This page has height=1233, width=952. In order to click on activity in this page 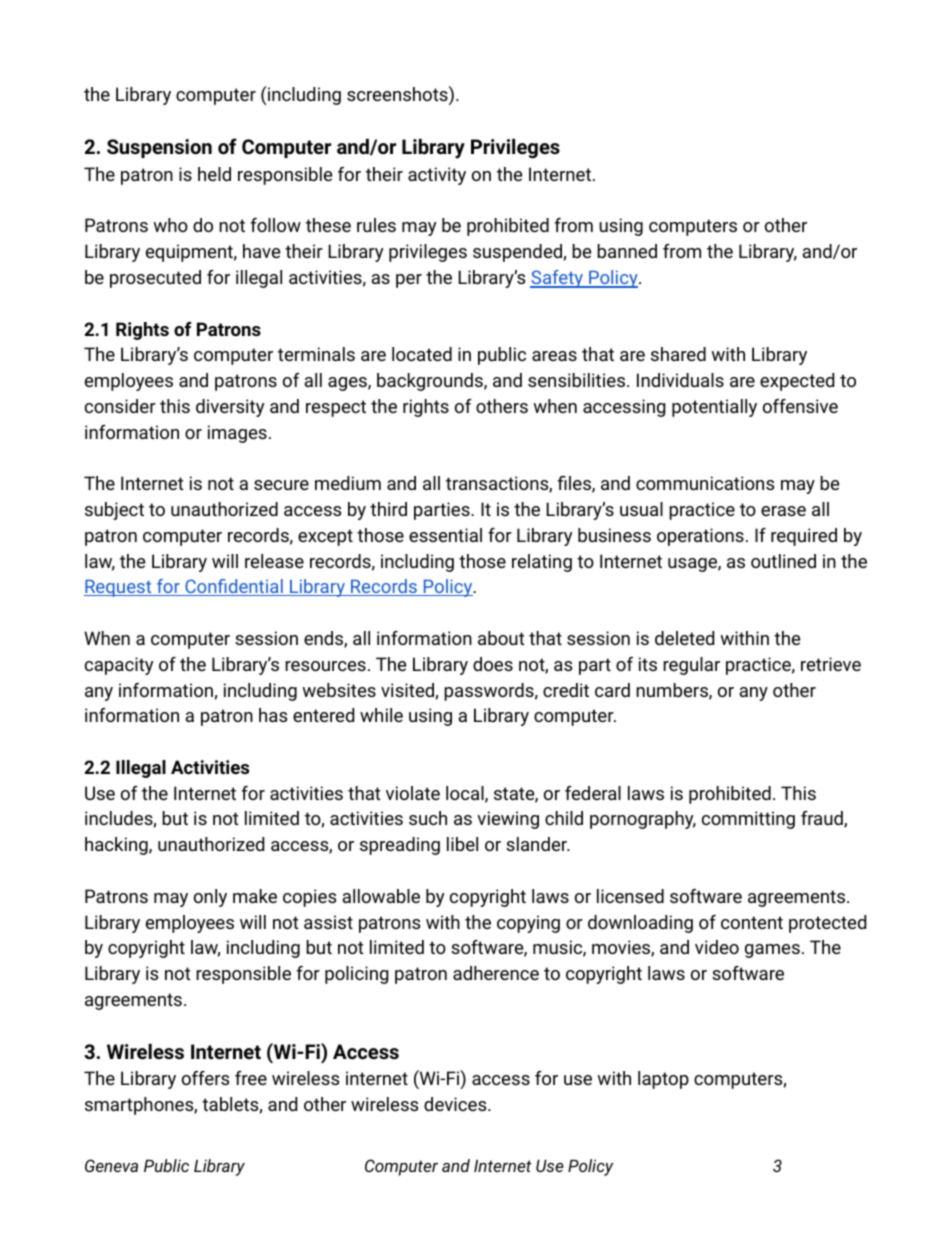, I will do `click(437, 176)`.
